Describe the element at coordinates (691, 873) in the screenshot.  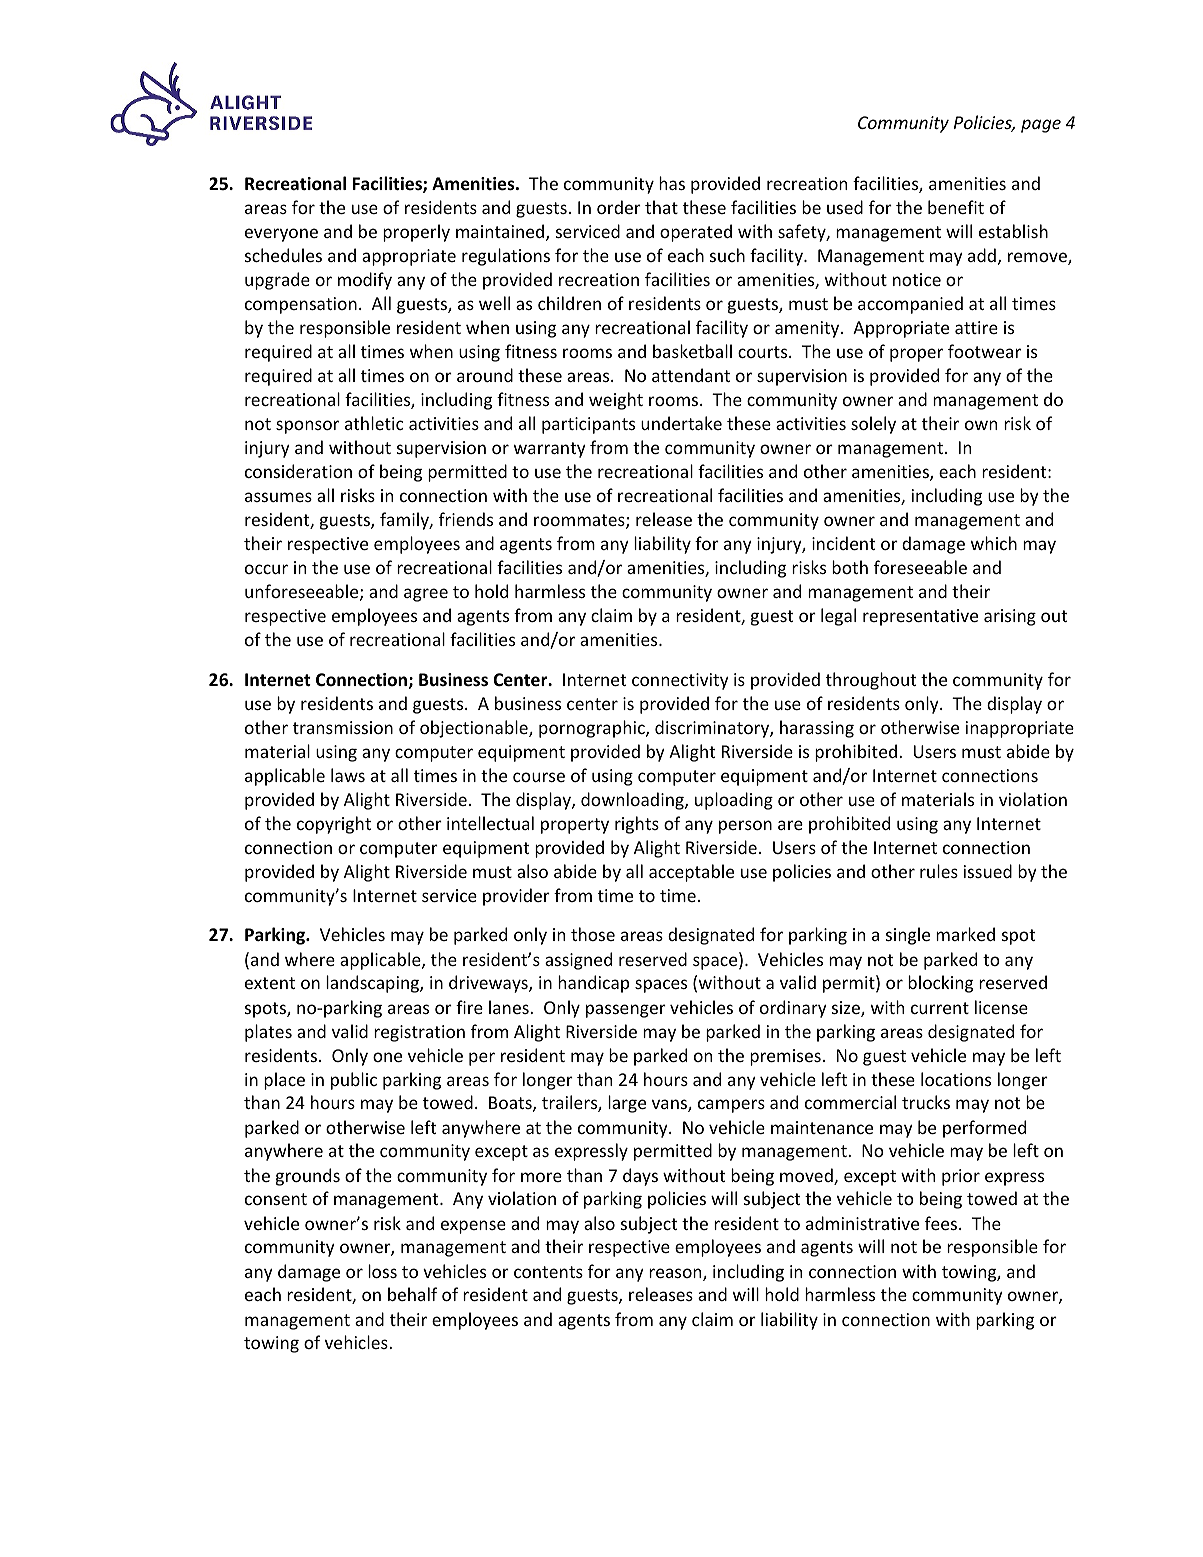
I see `acceptable` at that location.
